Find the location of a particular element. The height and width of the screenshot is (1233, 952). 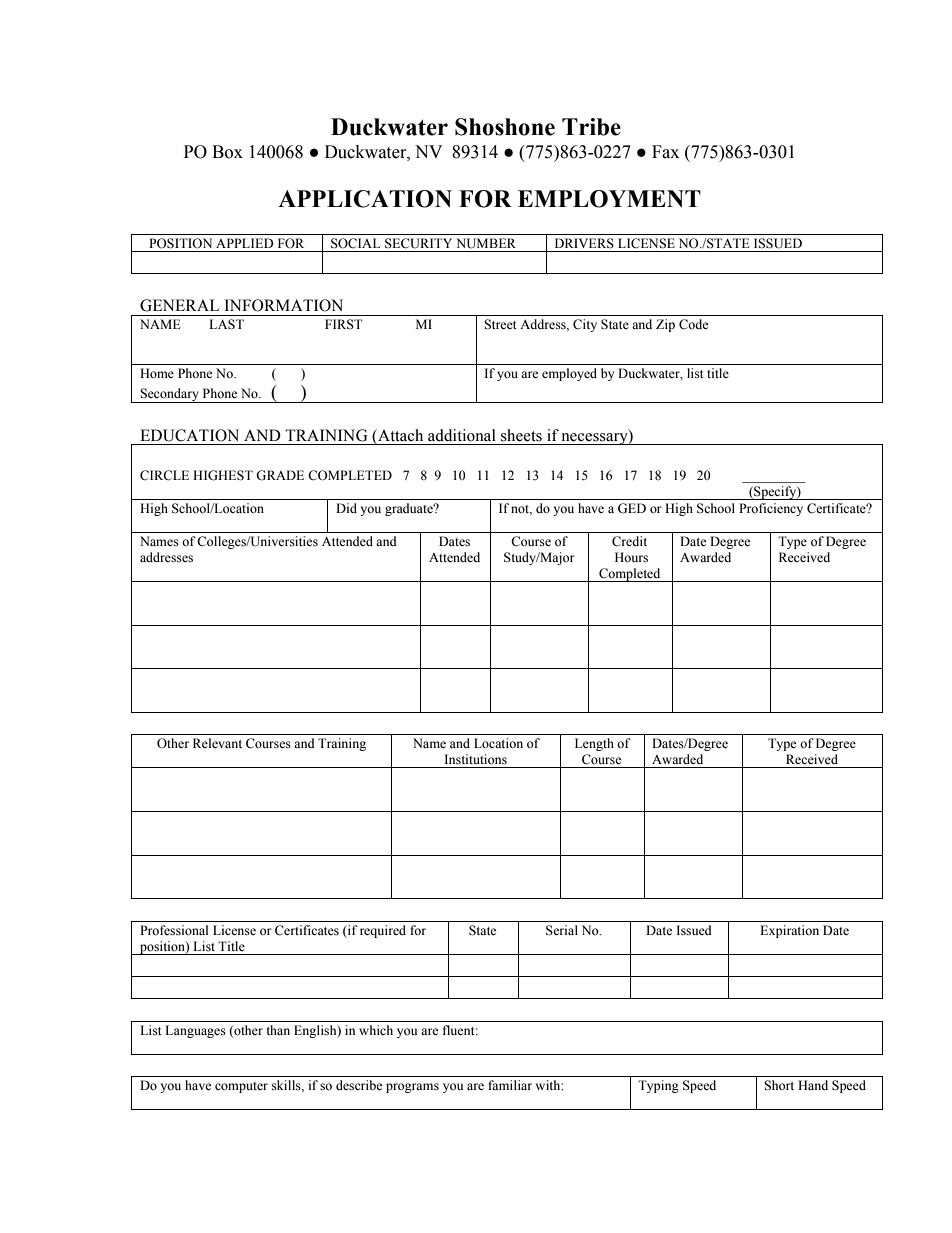

Did is located at coordinates (346, 508).
